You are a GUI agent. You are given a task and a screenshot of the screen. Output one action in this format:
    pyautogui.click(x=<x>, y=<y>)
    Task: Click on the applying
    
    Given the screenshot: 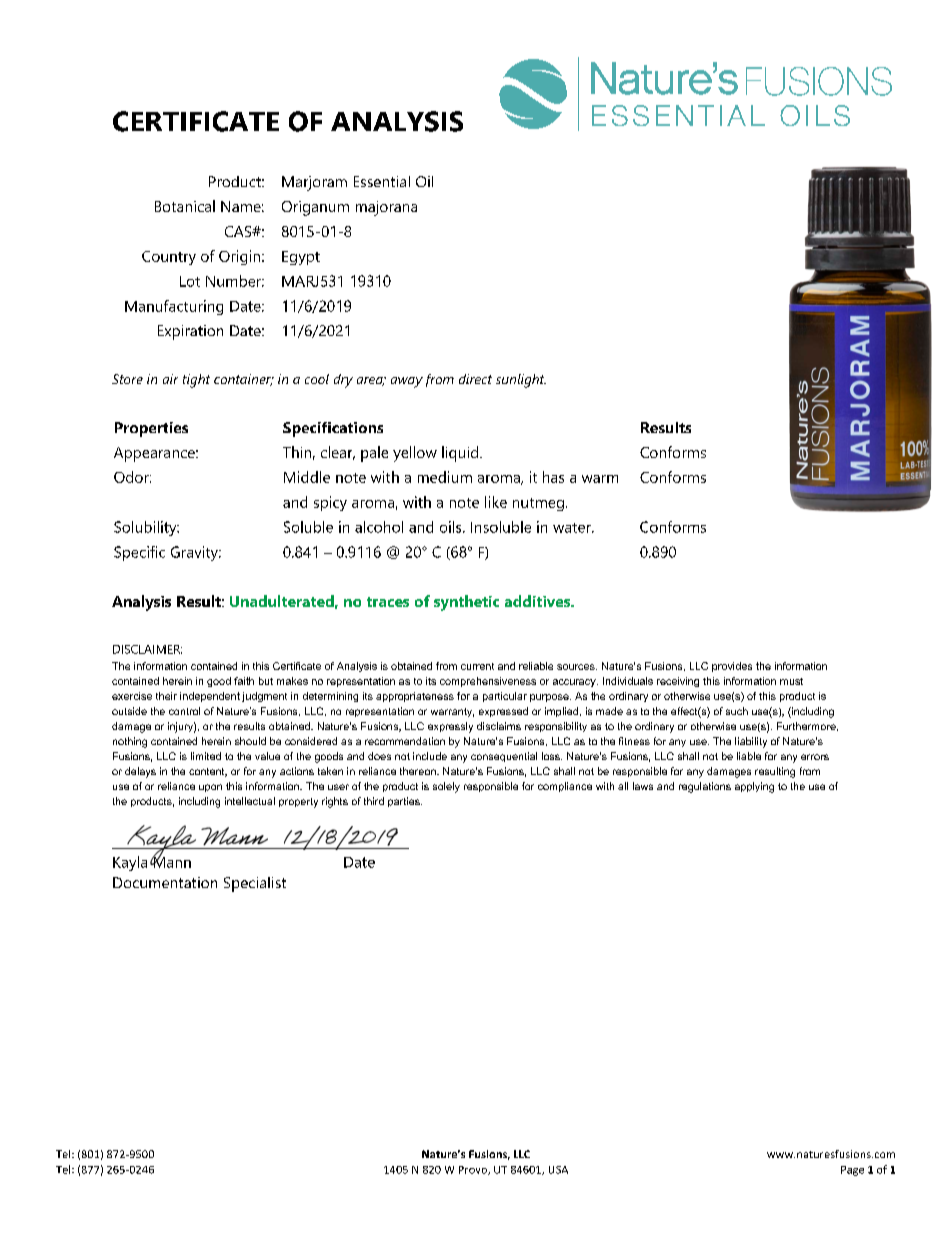 What is the action you would take?
    pyautogui.click(x=754, y=787)
